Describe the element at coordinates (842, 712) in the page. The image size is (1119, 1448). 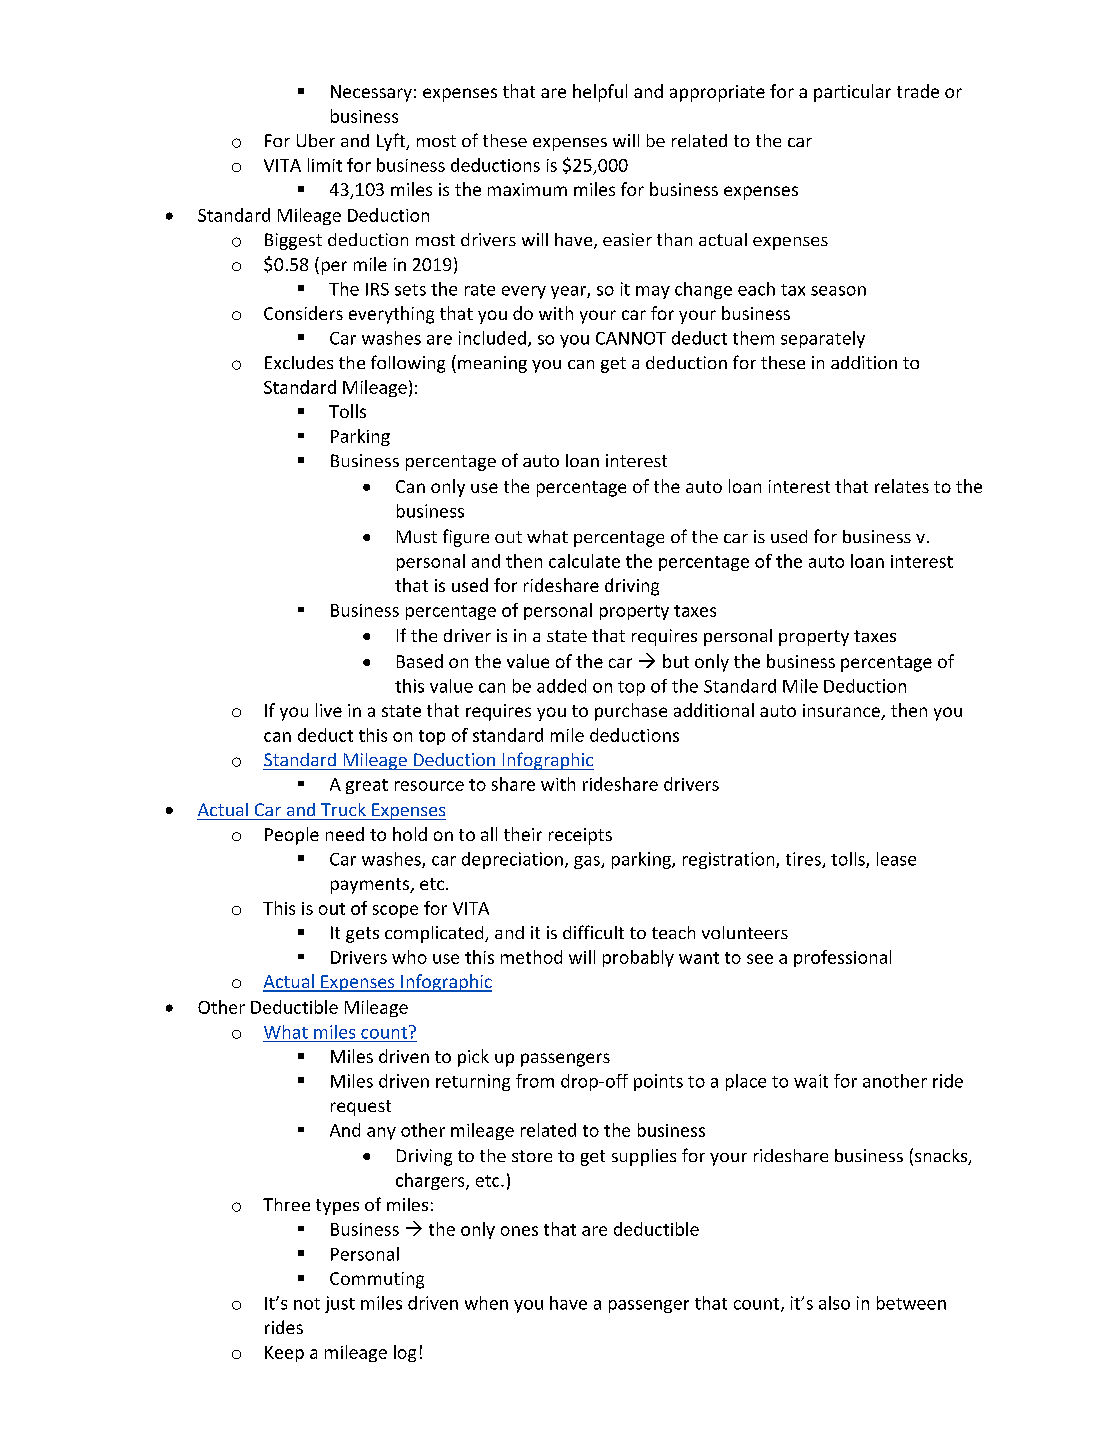
I see `insurance` at that location.
